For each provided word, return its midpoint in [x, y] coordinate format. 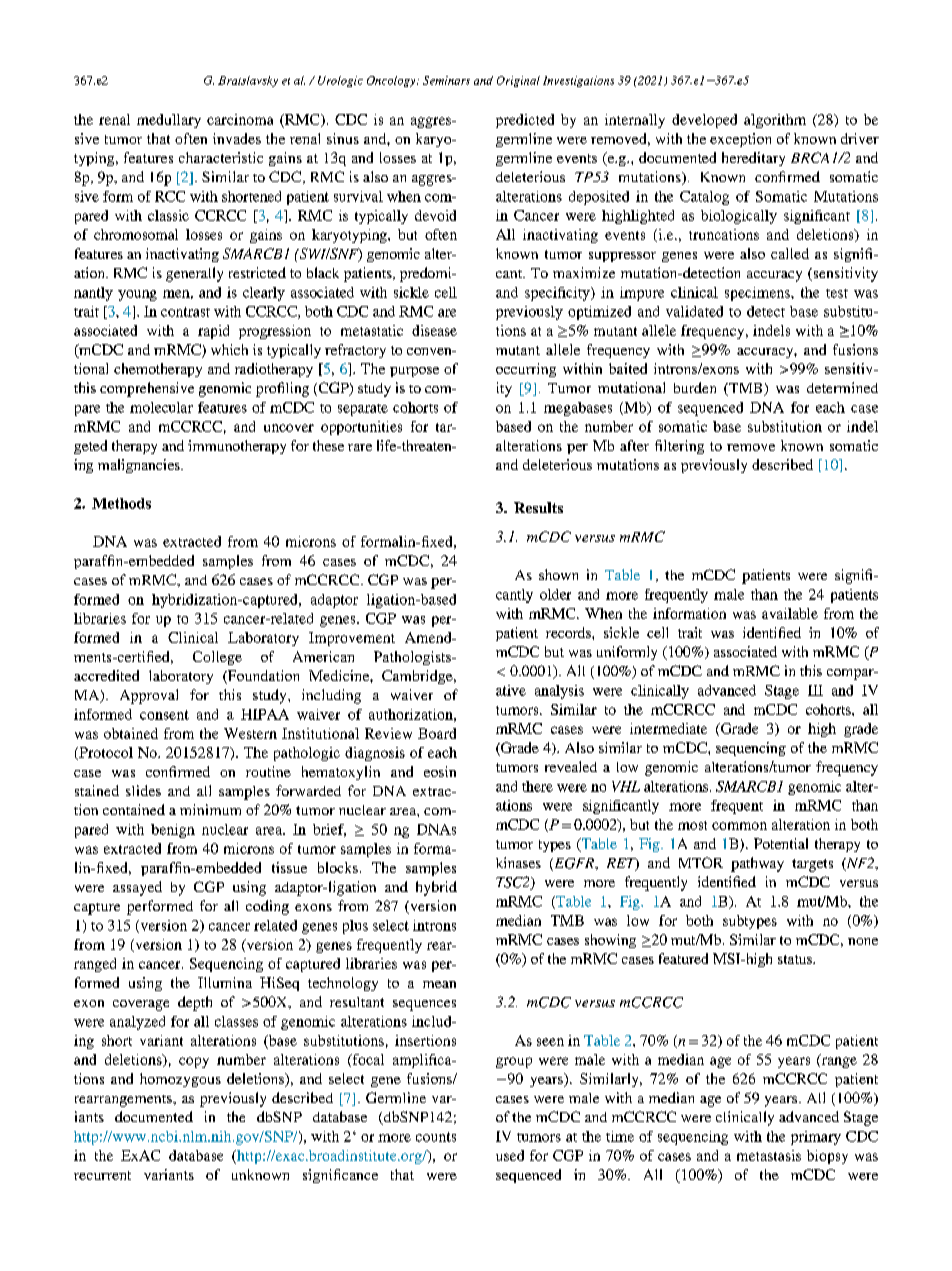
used [510, 1155]
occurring [526, 370]
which [229, 349]
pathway [757, 864]
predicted [525, 121]
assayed [137, 888]
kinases [518, 862]
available [790, 613]
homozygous [180, 1080]
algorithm [775, 121]
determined [842, 387]
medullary [169, 121]
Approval [149, 696]
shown [558, 574]
